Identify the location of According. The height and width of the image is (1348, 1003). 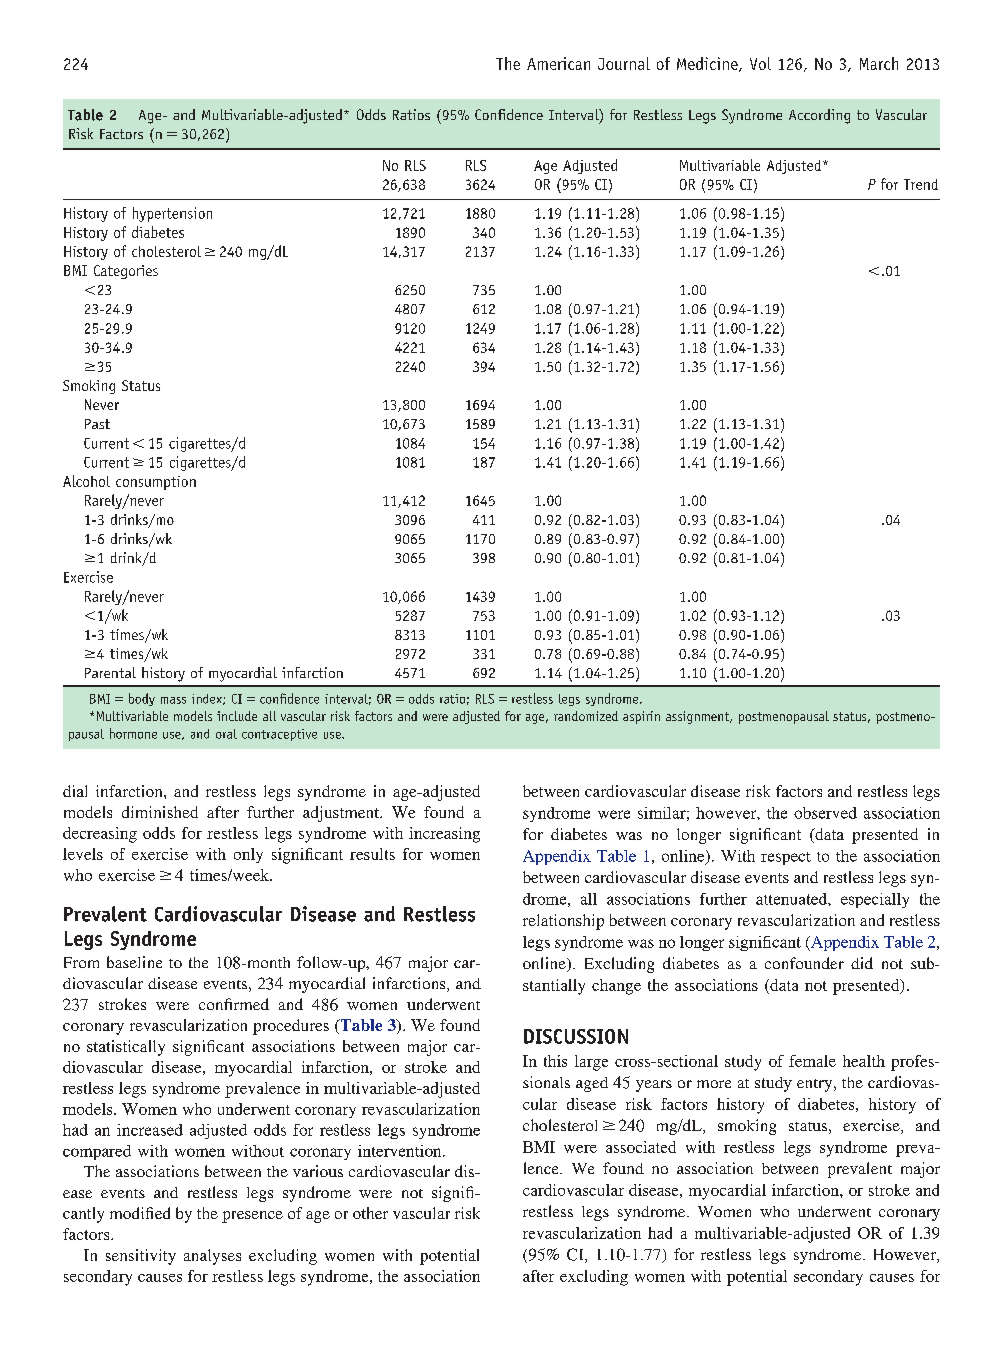
(819, 116).
